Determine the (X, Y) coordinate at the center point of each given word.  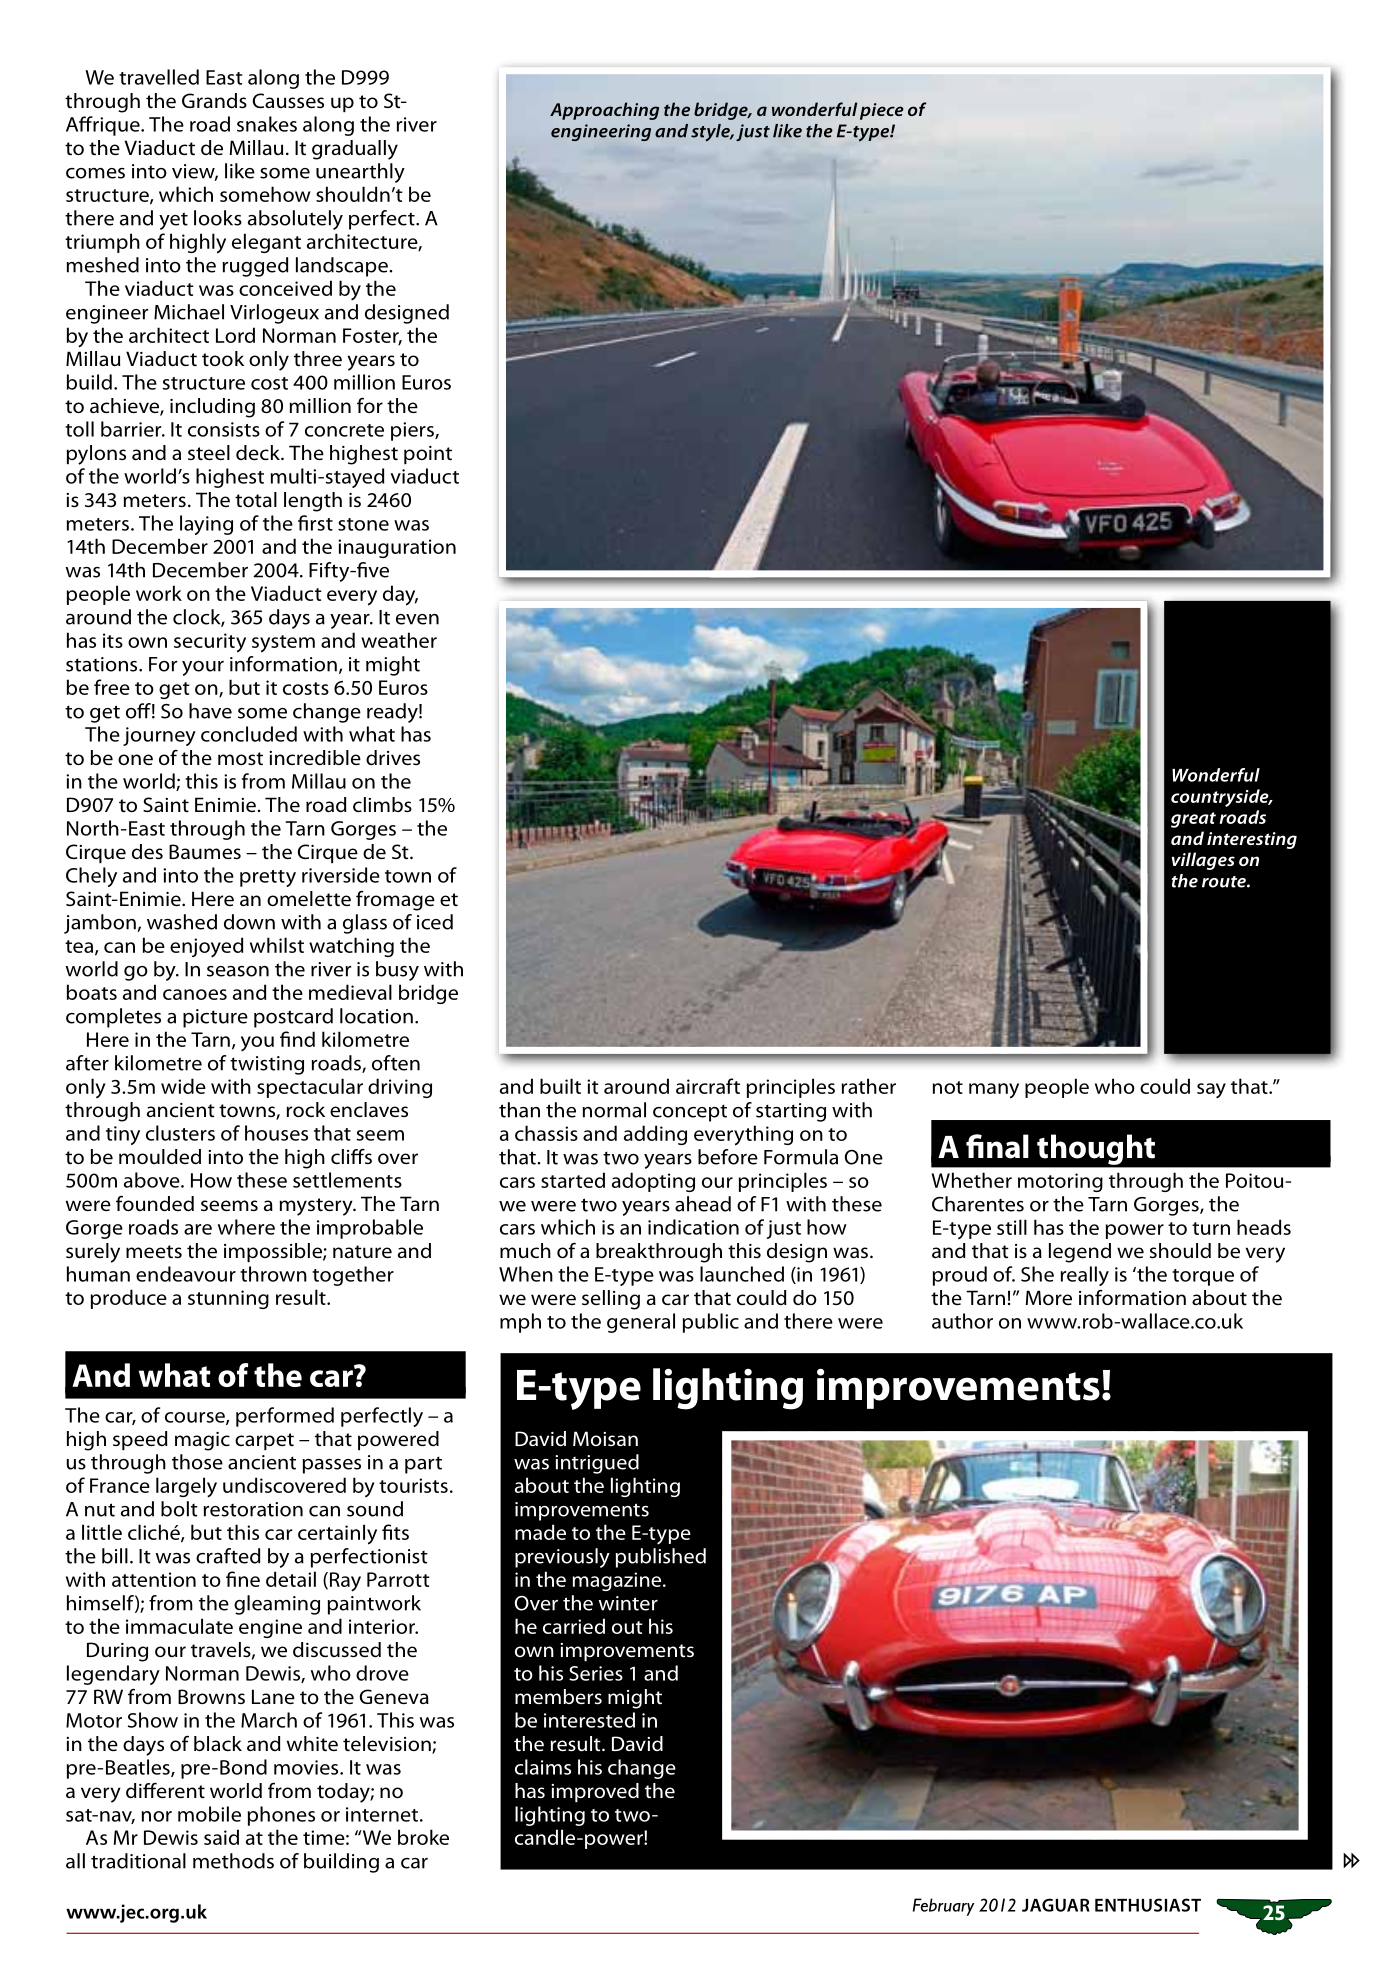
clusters (180, 1133)
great (1193, 820)
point (428, 455)
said (221, 1837)
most (240, 758)
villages (1203, 861)
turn (1211, 1228)
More (1049, 1297)
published (661, 1558)
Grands (214, 101)
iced (435, 922)
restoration (253, 1509)
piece (882, 111)
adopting (653, 1182)
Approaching (604, 111)
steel (209, 452)
